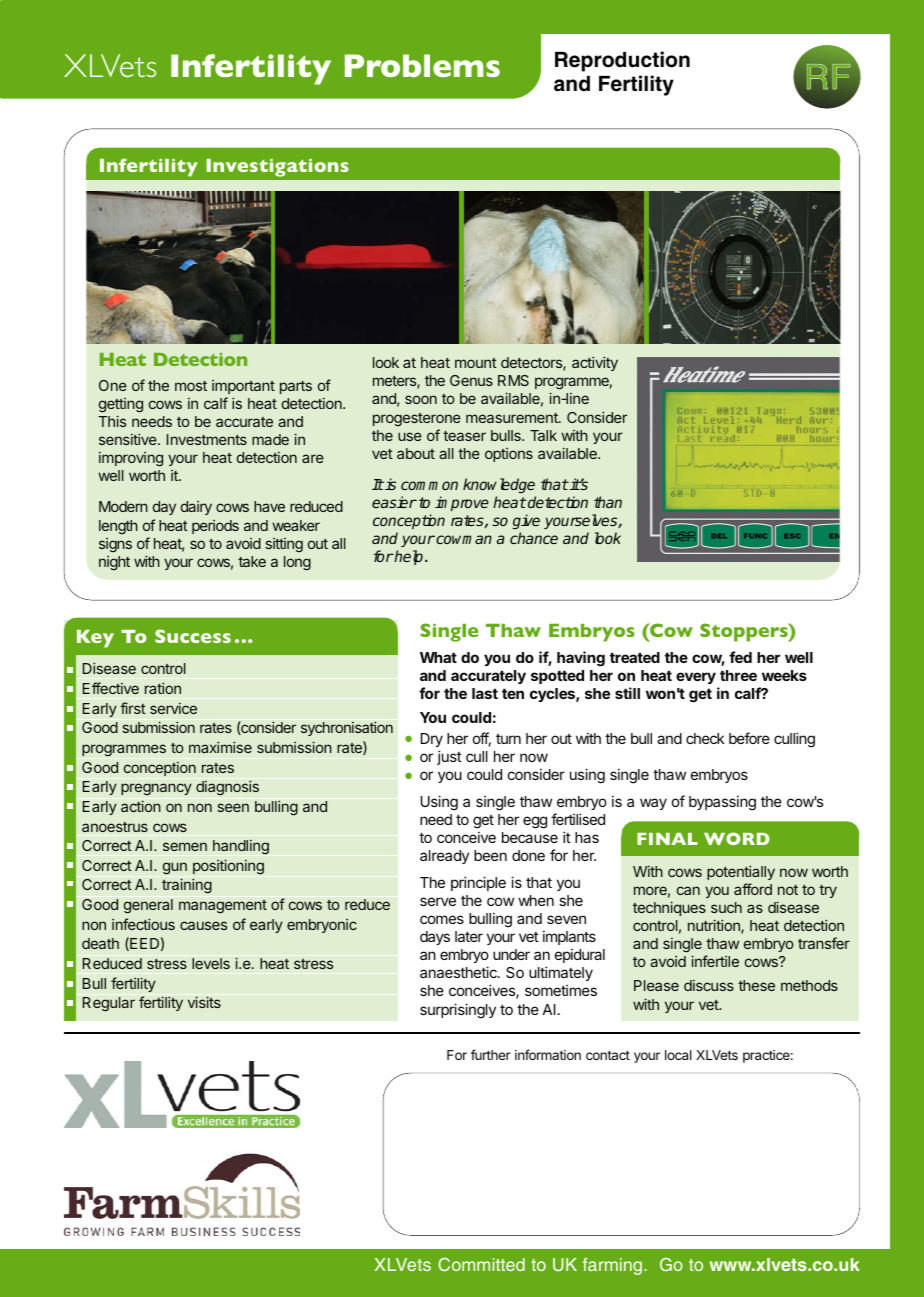 The height and width of the screenshot is (1297, 924). What do you see at coordinates (422, 65) in the screenshot?
I see `Problems` at bounding box center [422, 65].
